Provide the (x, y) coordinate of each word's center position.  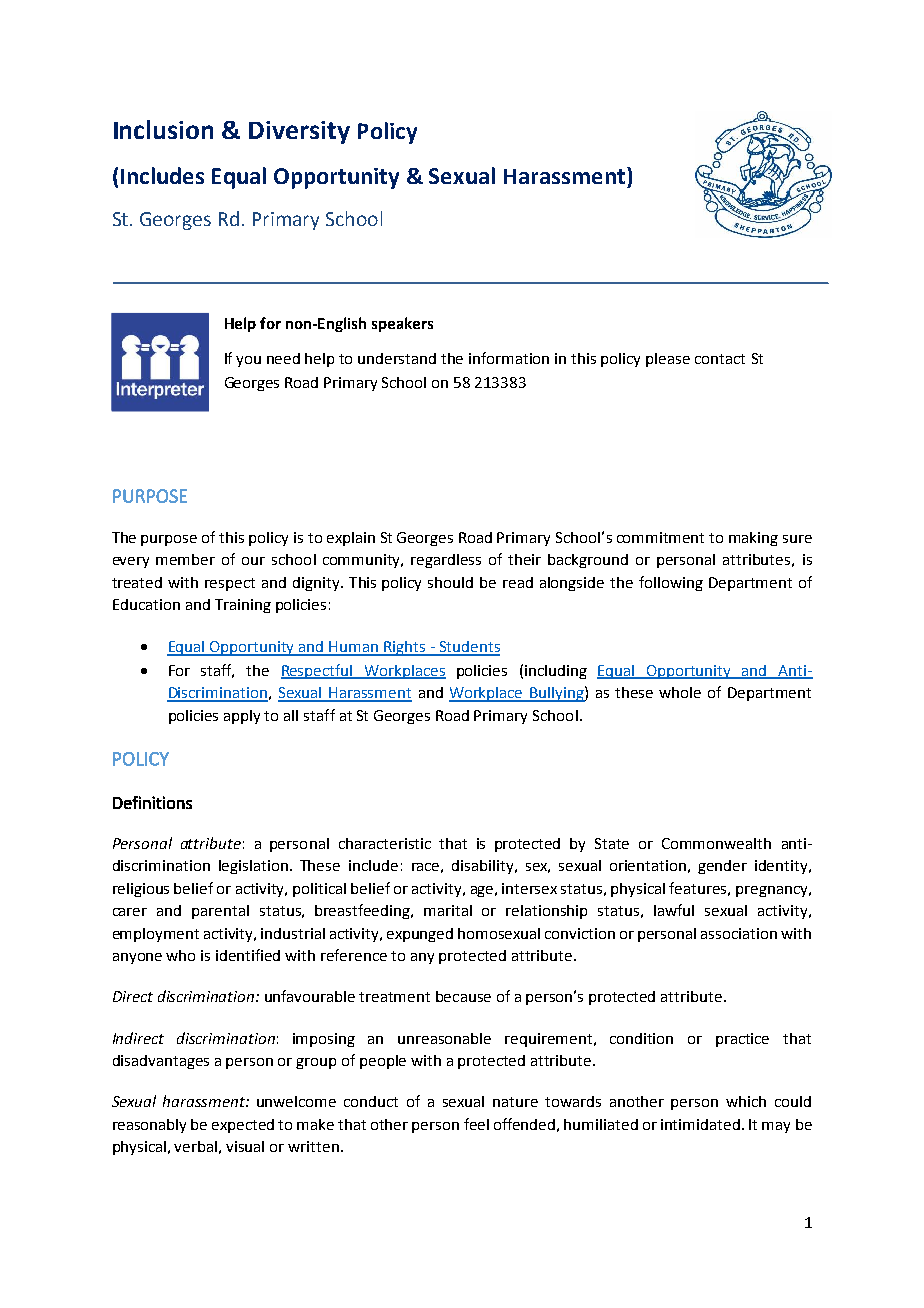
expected (243, 1126)
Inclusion (163, 129)
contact (720, 359)
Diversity (299, 132)
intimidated (700, 1124)
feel (476, 1124)
